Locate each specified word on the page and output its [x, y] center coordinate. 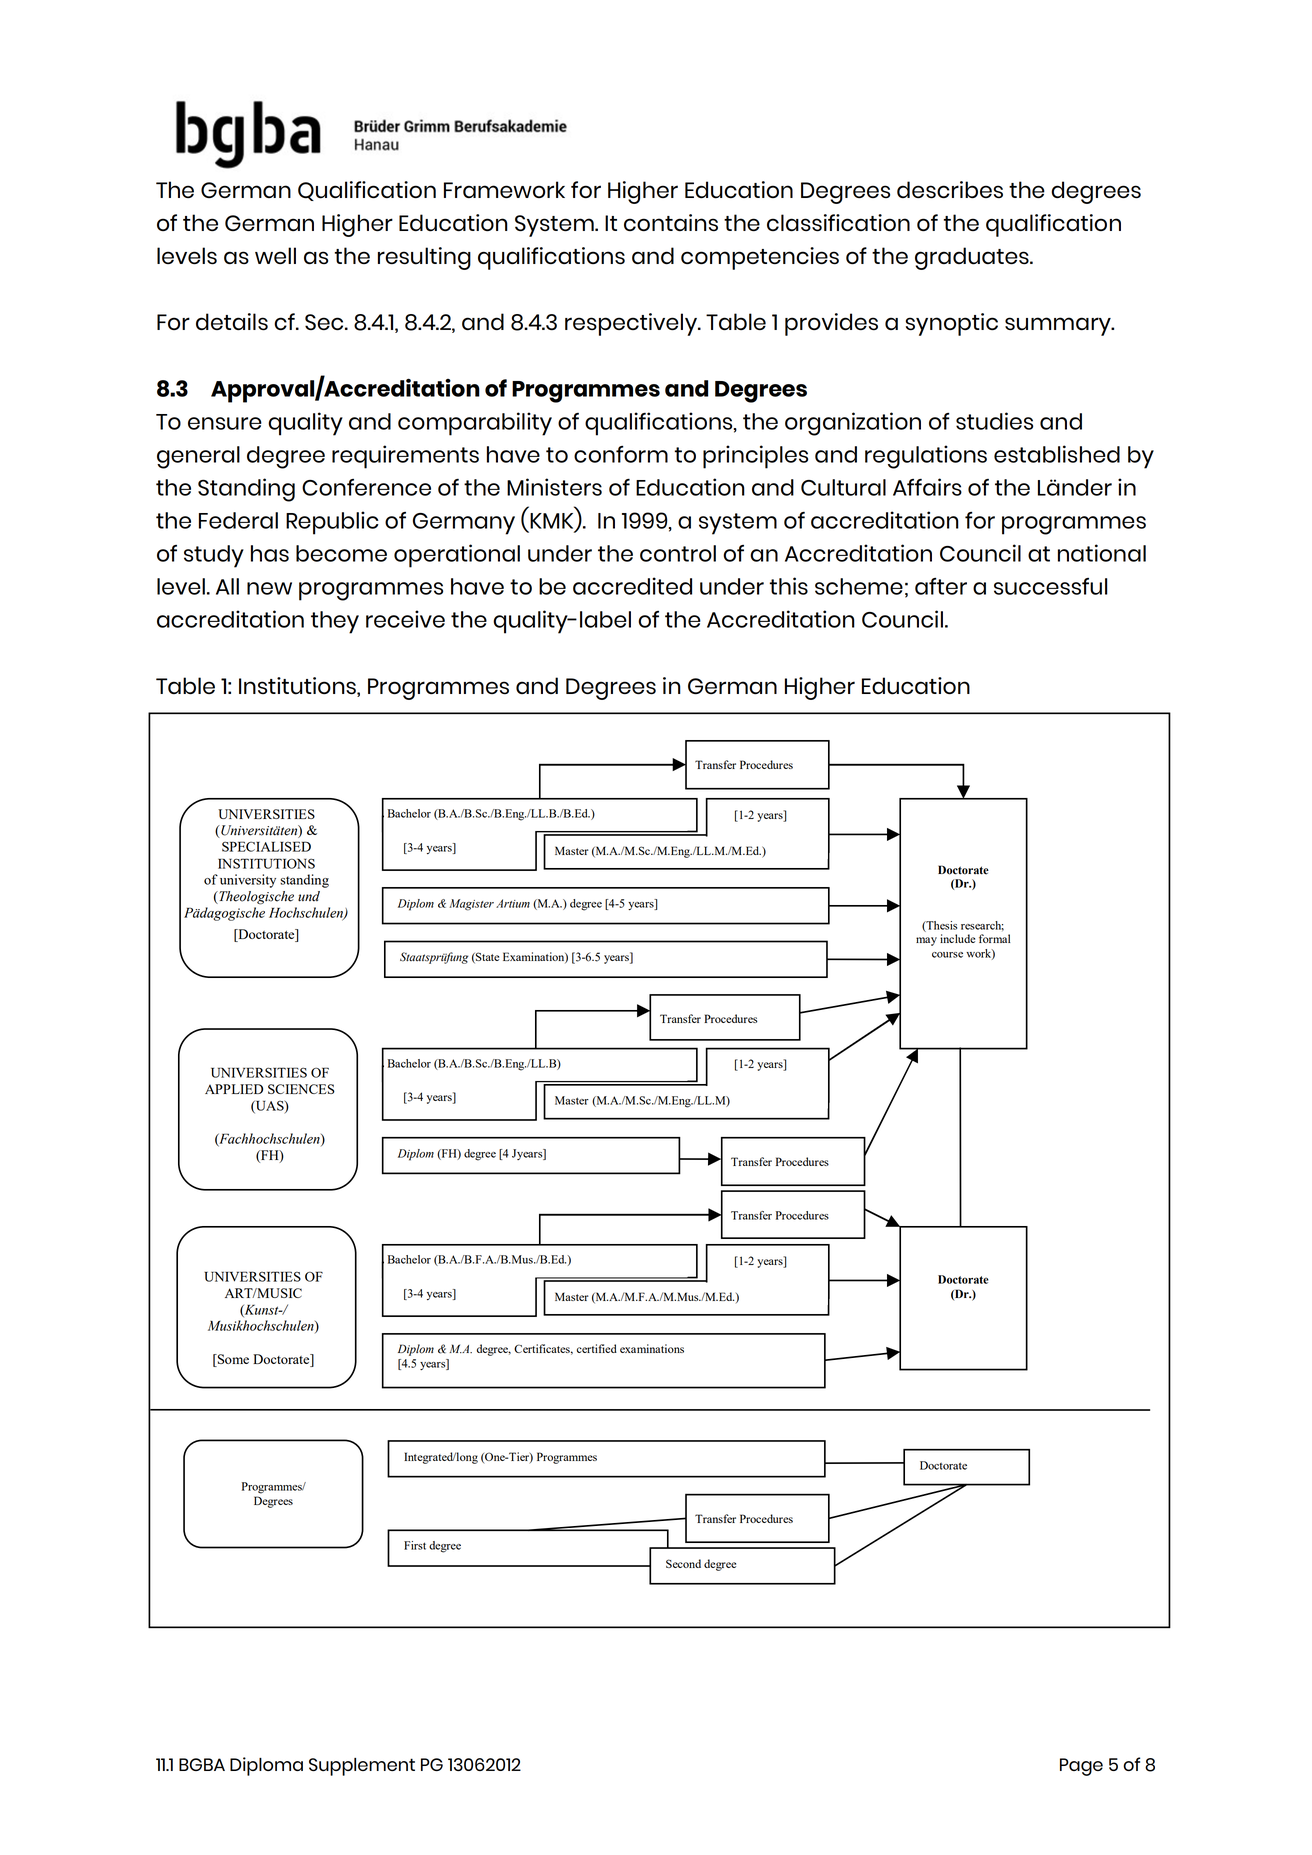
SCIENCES [301, 1089]
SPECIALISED [266, 846]
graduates [973, 258]
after [941, 586]
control [678, 553]
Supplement [362, 1767]
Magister [471, 905]
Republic [332, 523]
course [947, 955]
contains [671, 223]
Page [1081, 1767]
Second [683, 1563]
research [982, 926]
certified [597, 1348]
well [275, 255]
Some [232, 1359]
